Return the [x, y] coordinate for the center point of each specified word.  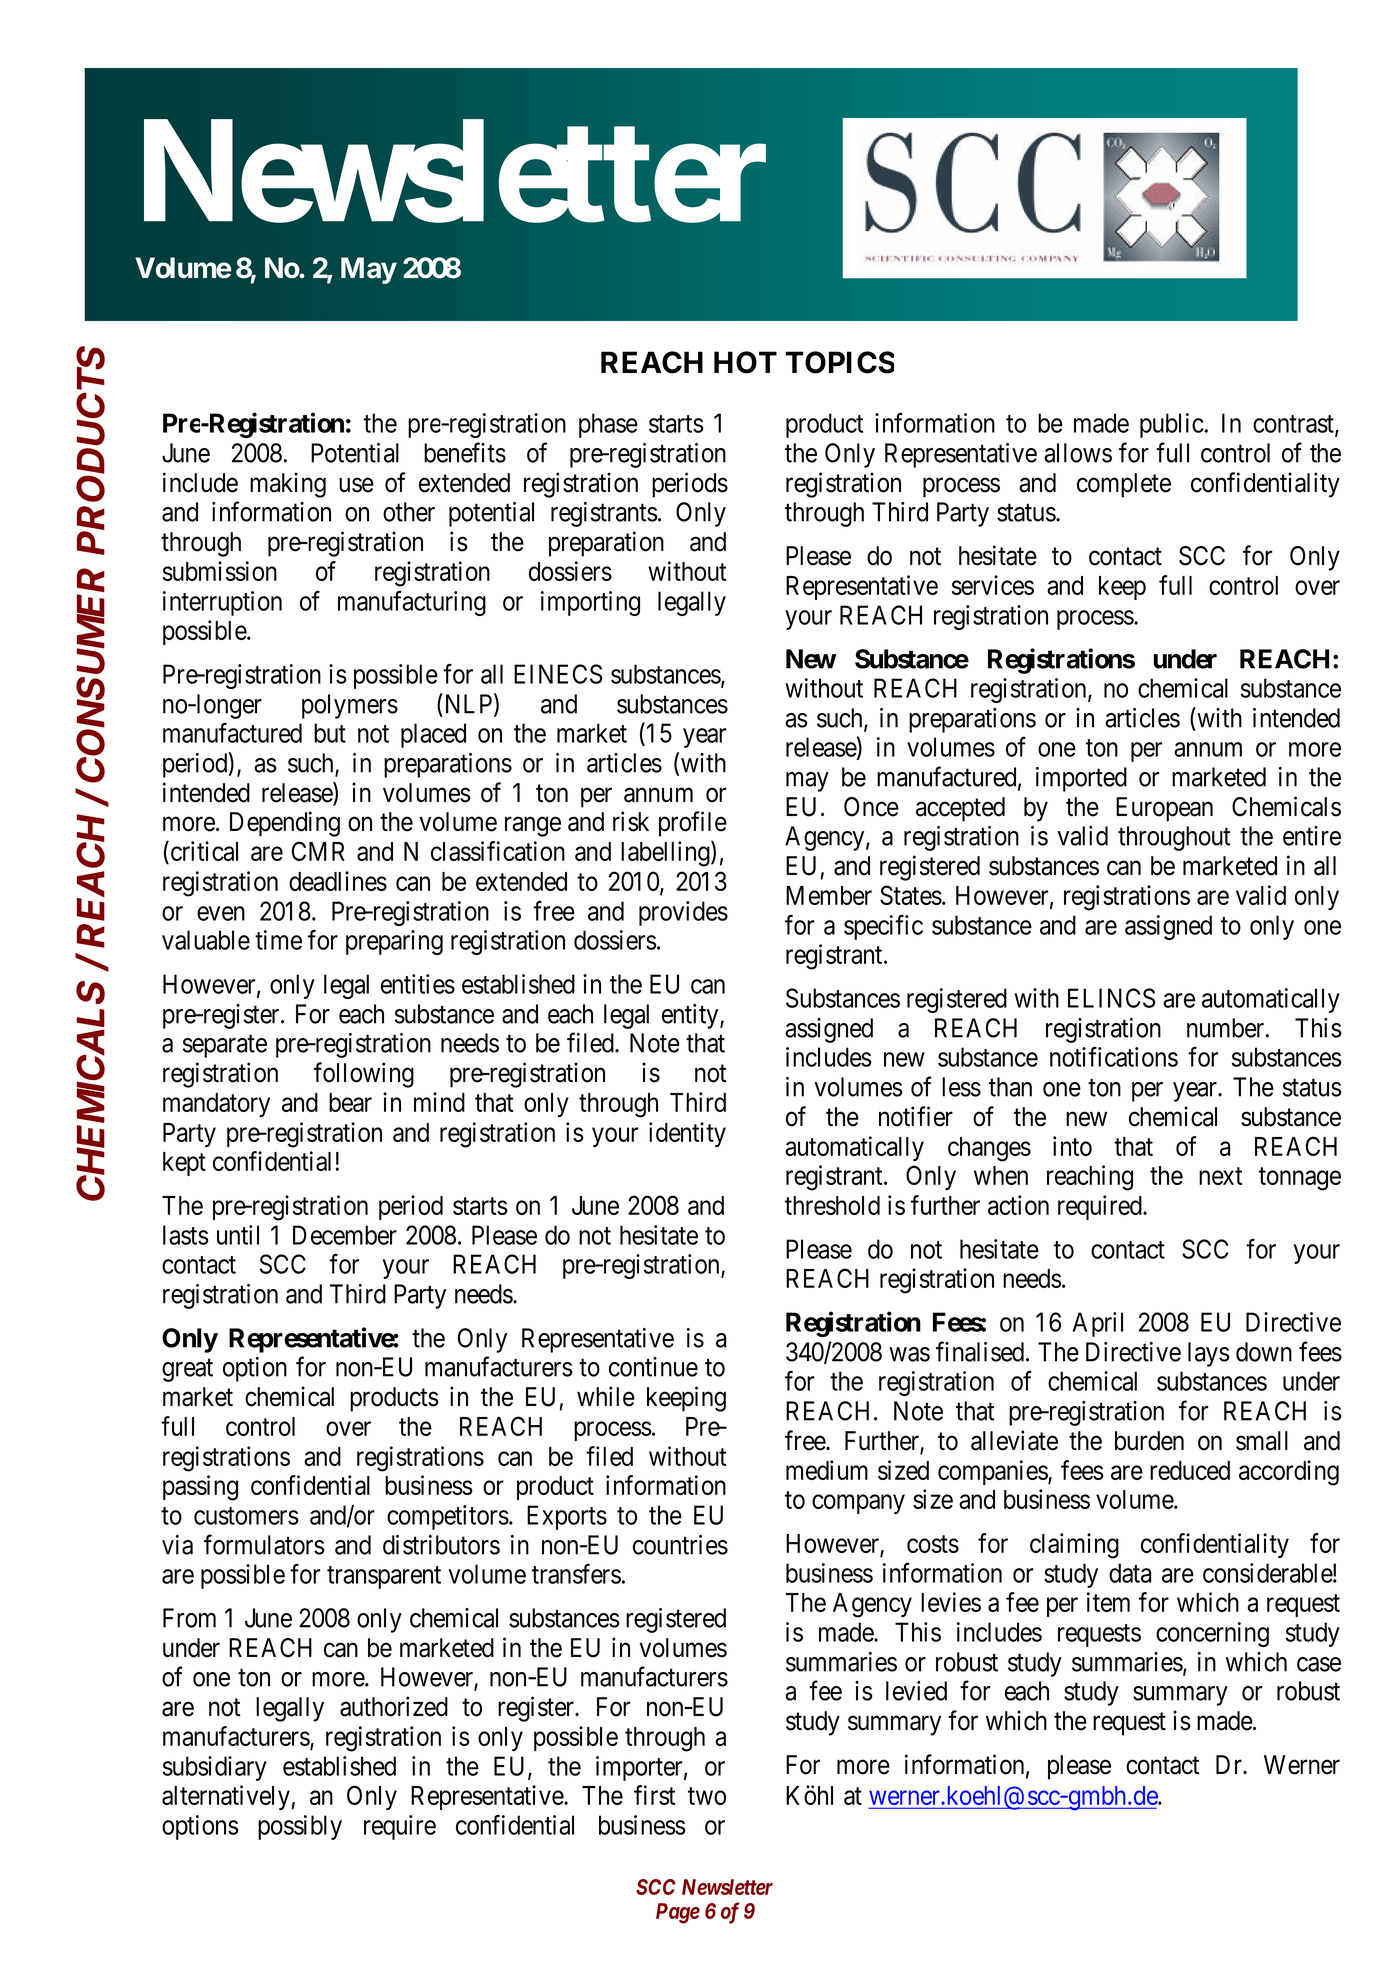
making [288, 485]
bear [350, 1102]
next [1220, 1176]
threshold [832, 1205]
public [1172, 425]
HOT [745, 362]
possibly [300, 1827]
